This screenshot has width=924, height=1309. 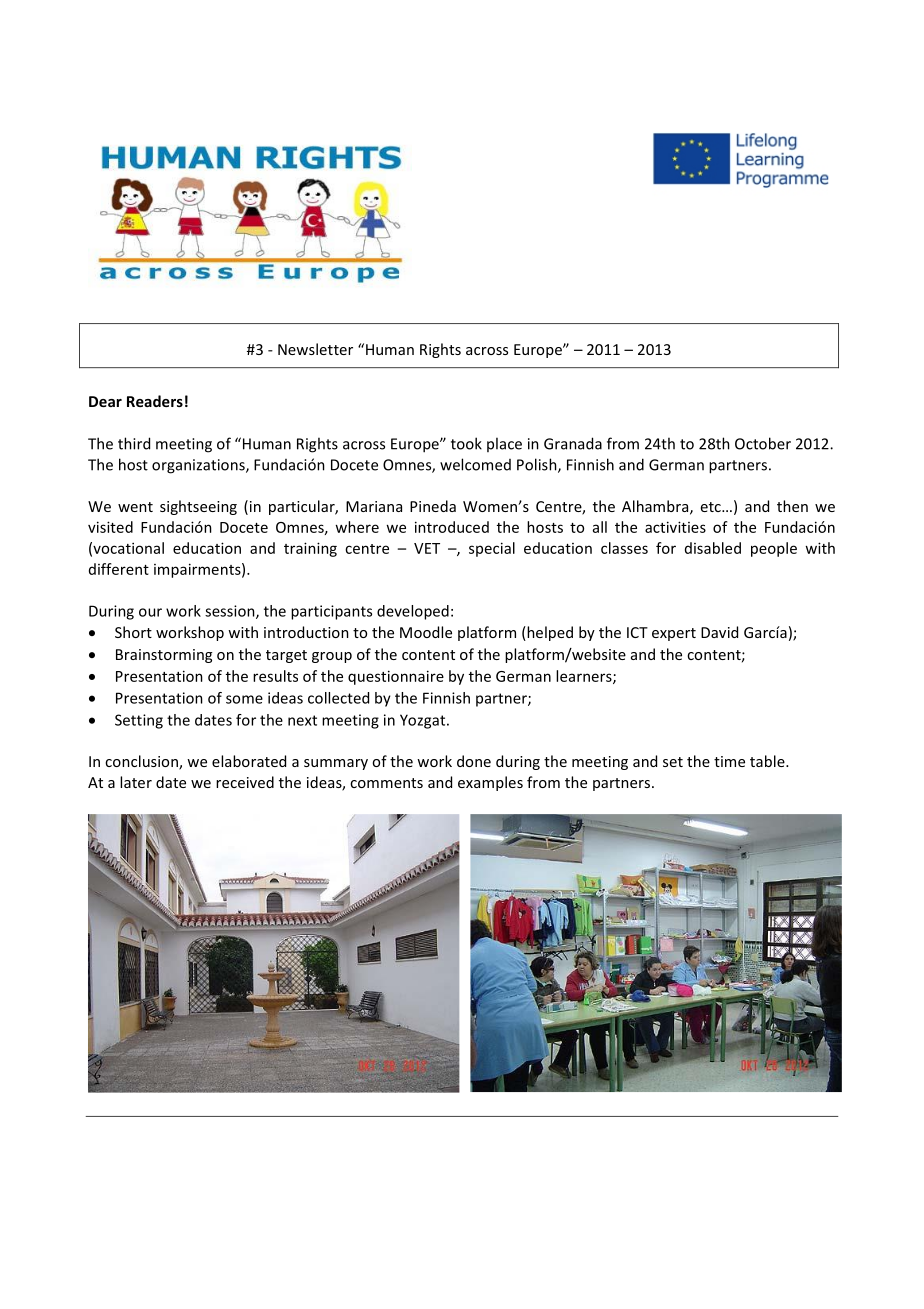 I want to click on Moodle, so click(x=426, y=632).
